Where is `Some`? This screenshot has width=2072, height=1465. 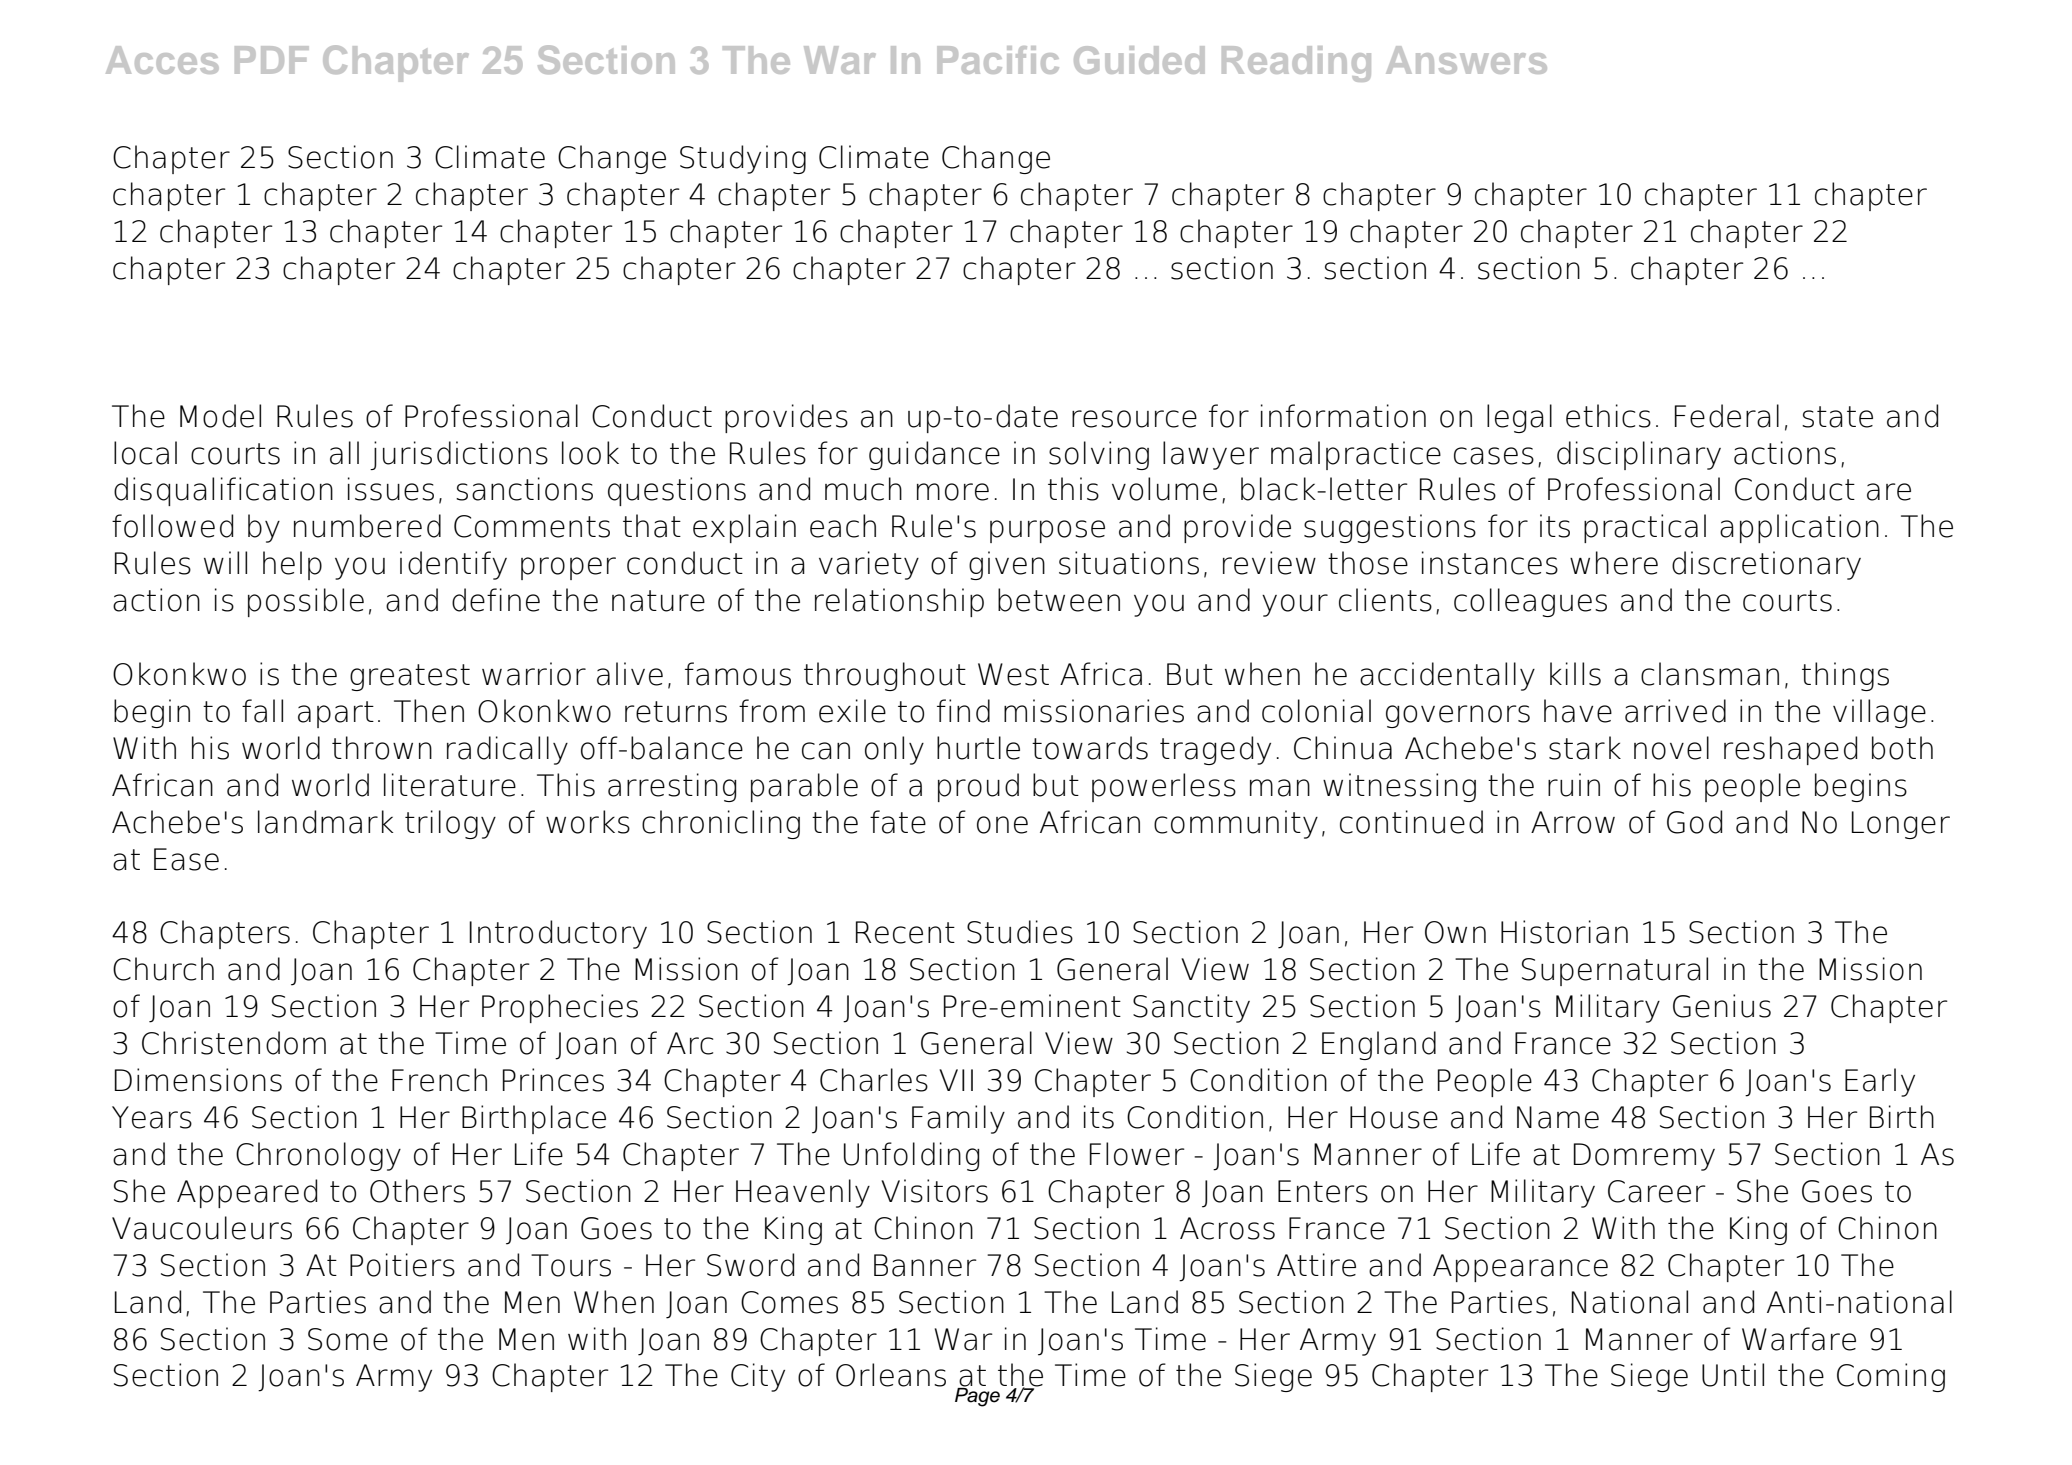 Some is located at coordinates (348, 1339).
